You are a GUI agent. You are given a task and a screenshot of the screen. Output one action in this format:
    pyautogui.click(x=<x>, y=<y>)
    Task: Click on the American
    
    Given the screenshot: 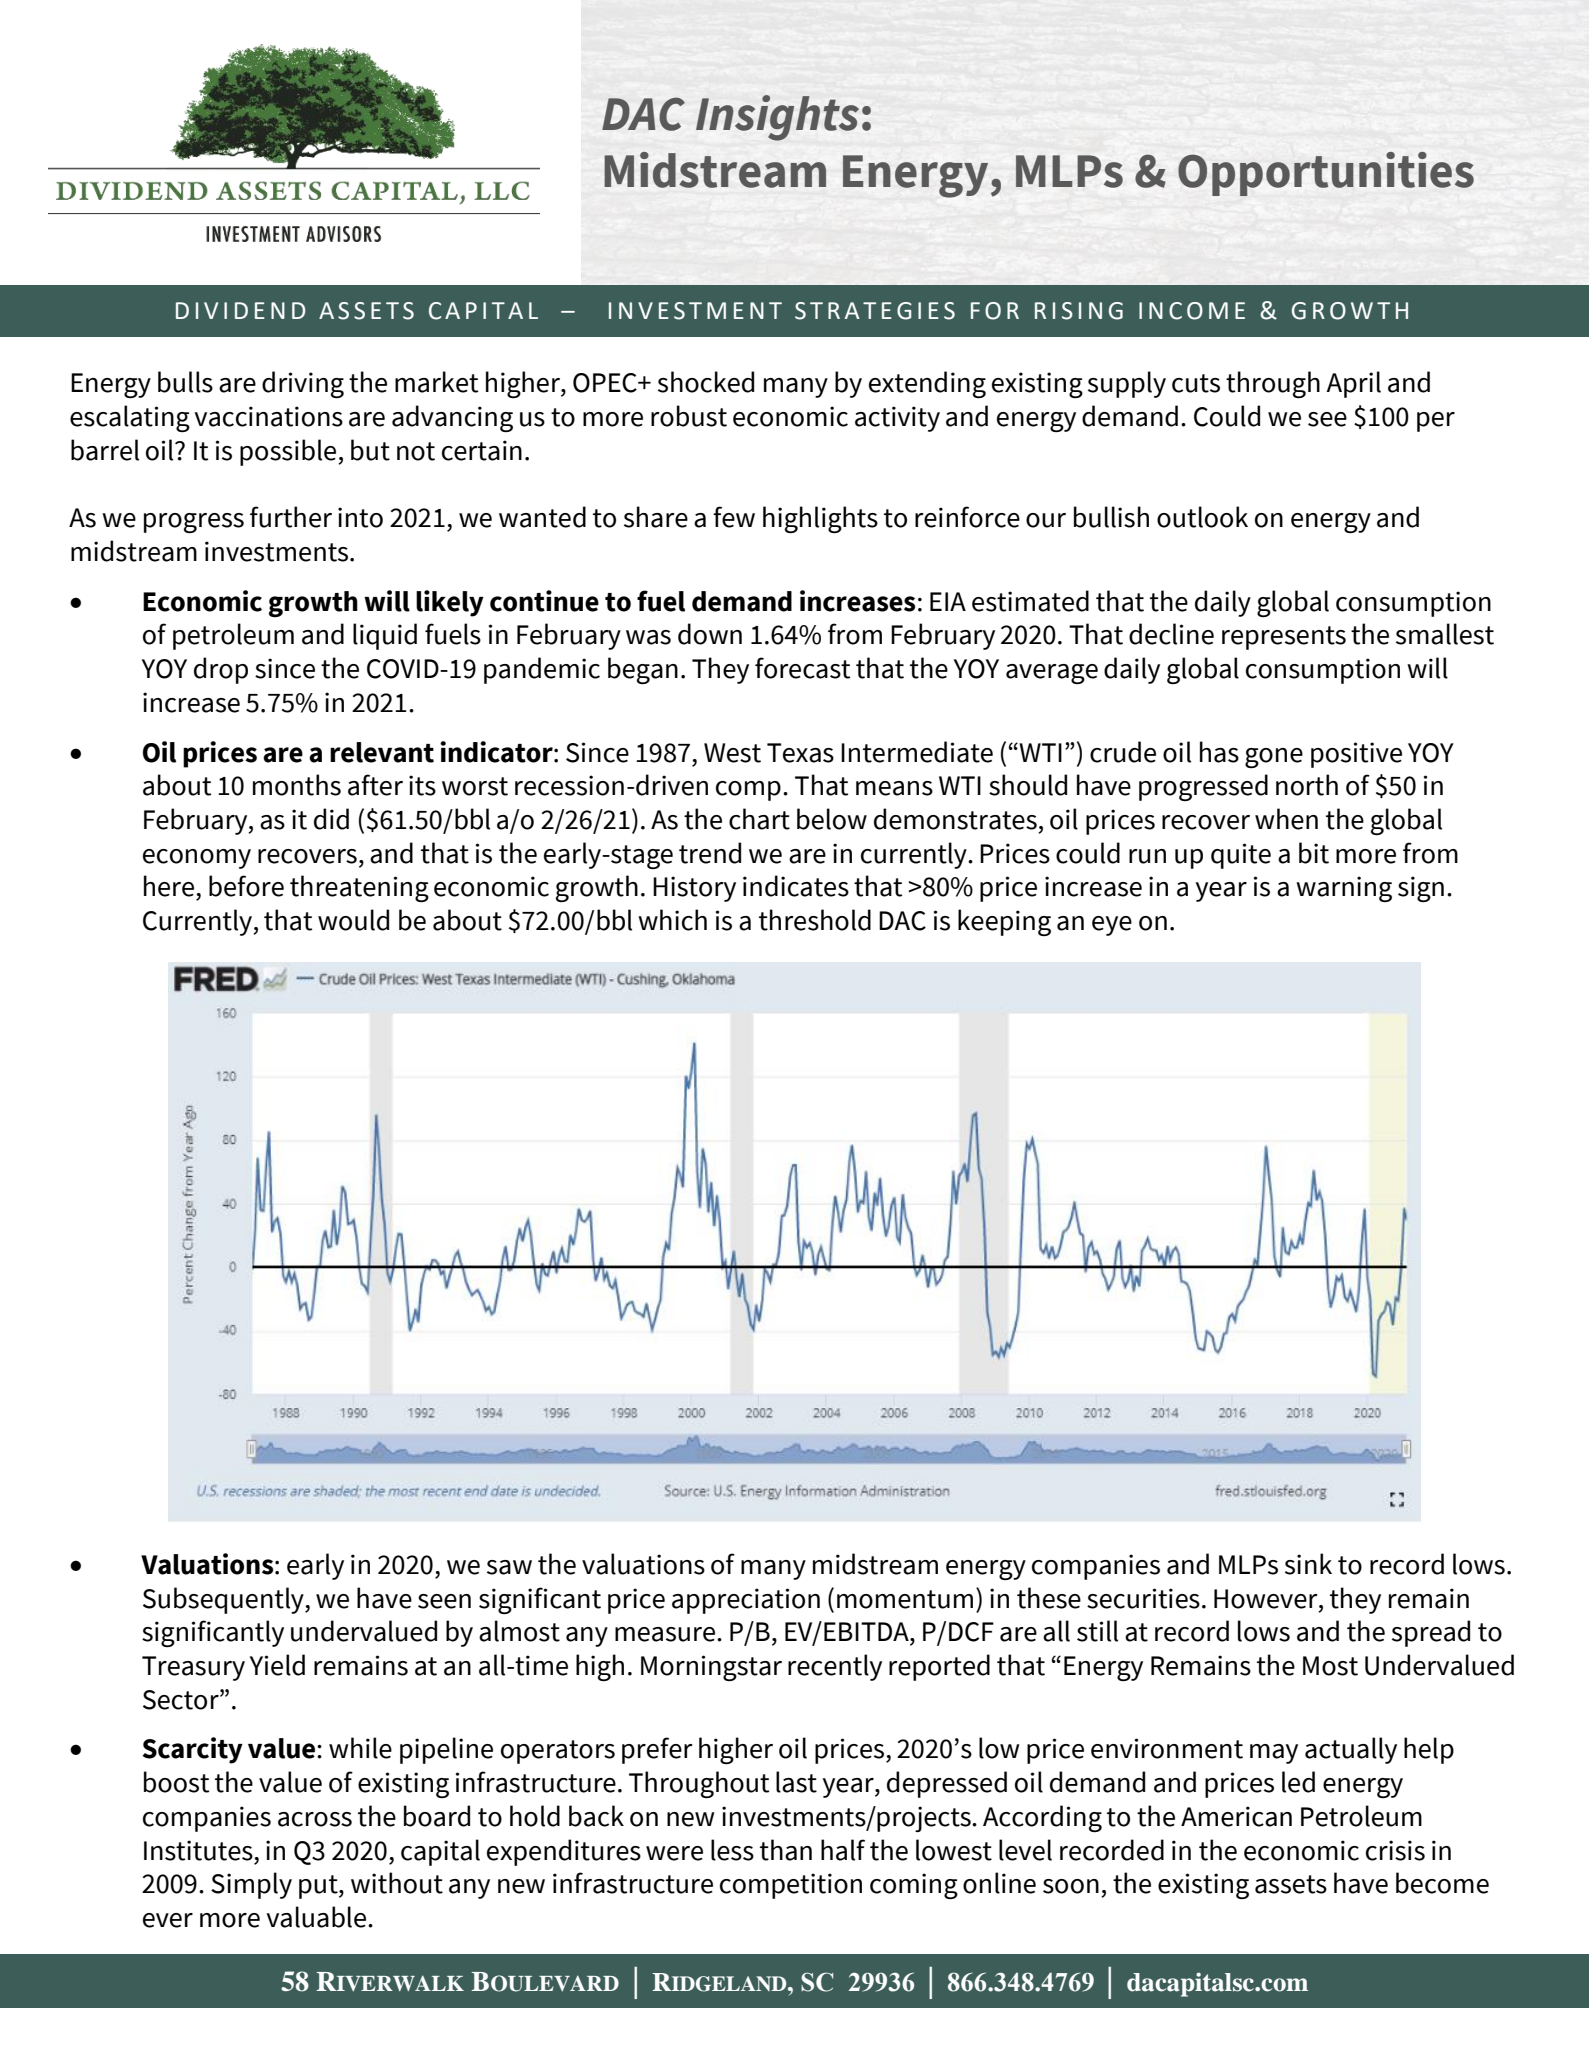 What is the action you would take?
    pyautogui.click(x=1236, y=1816)
